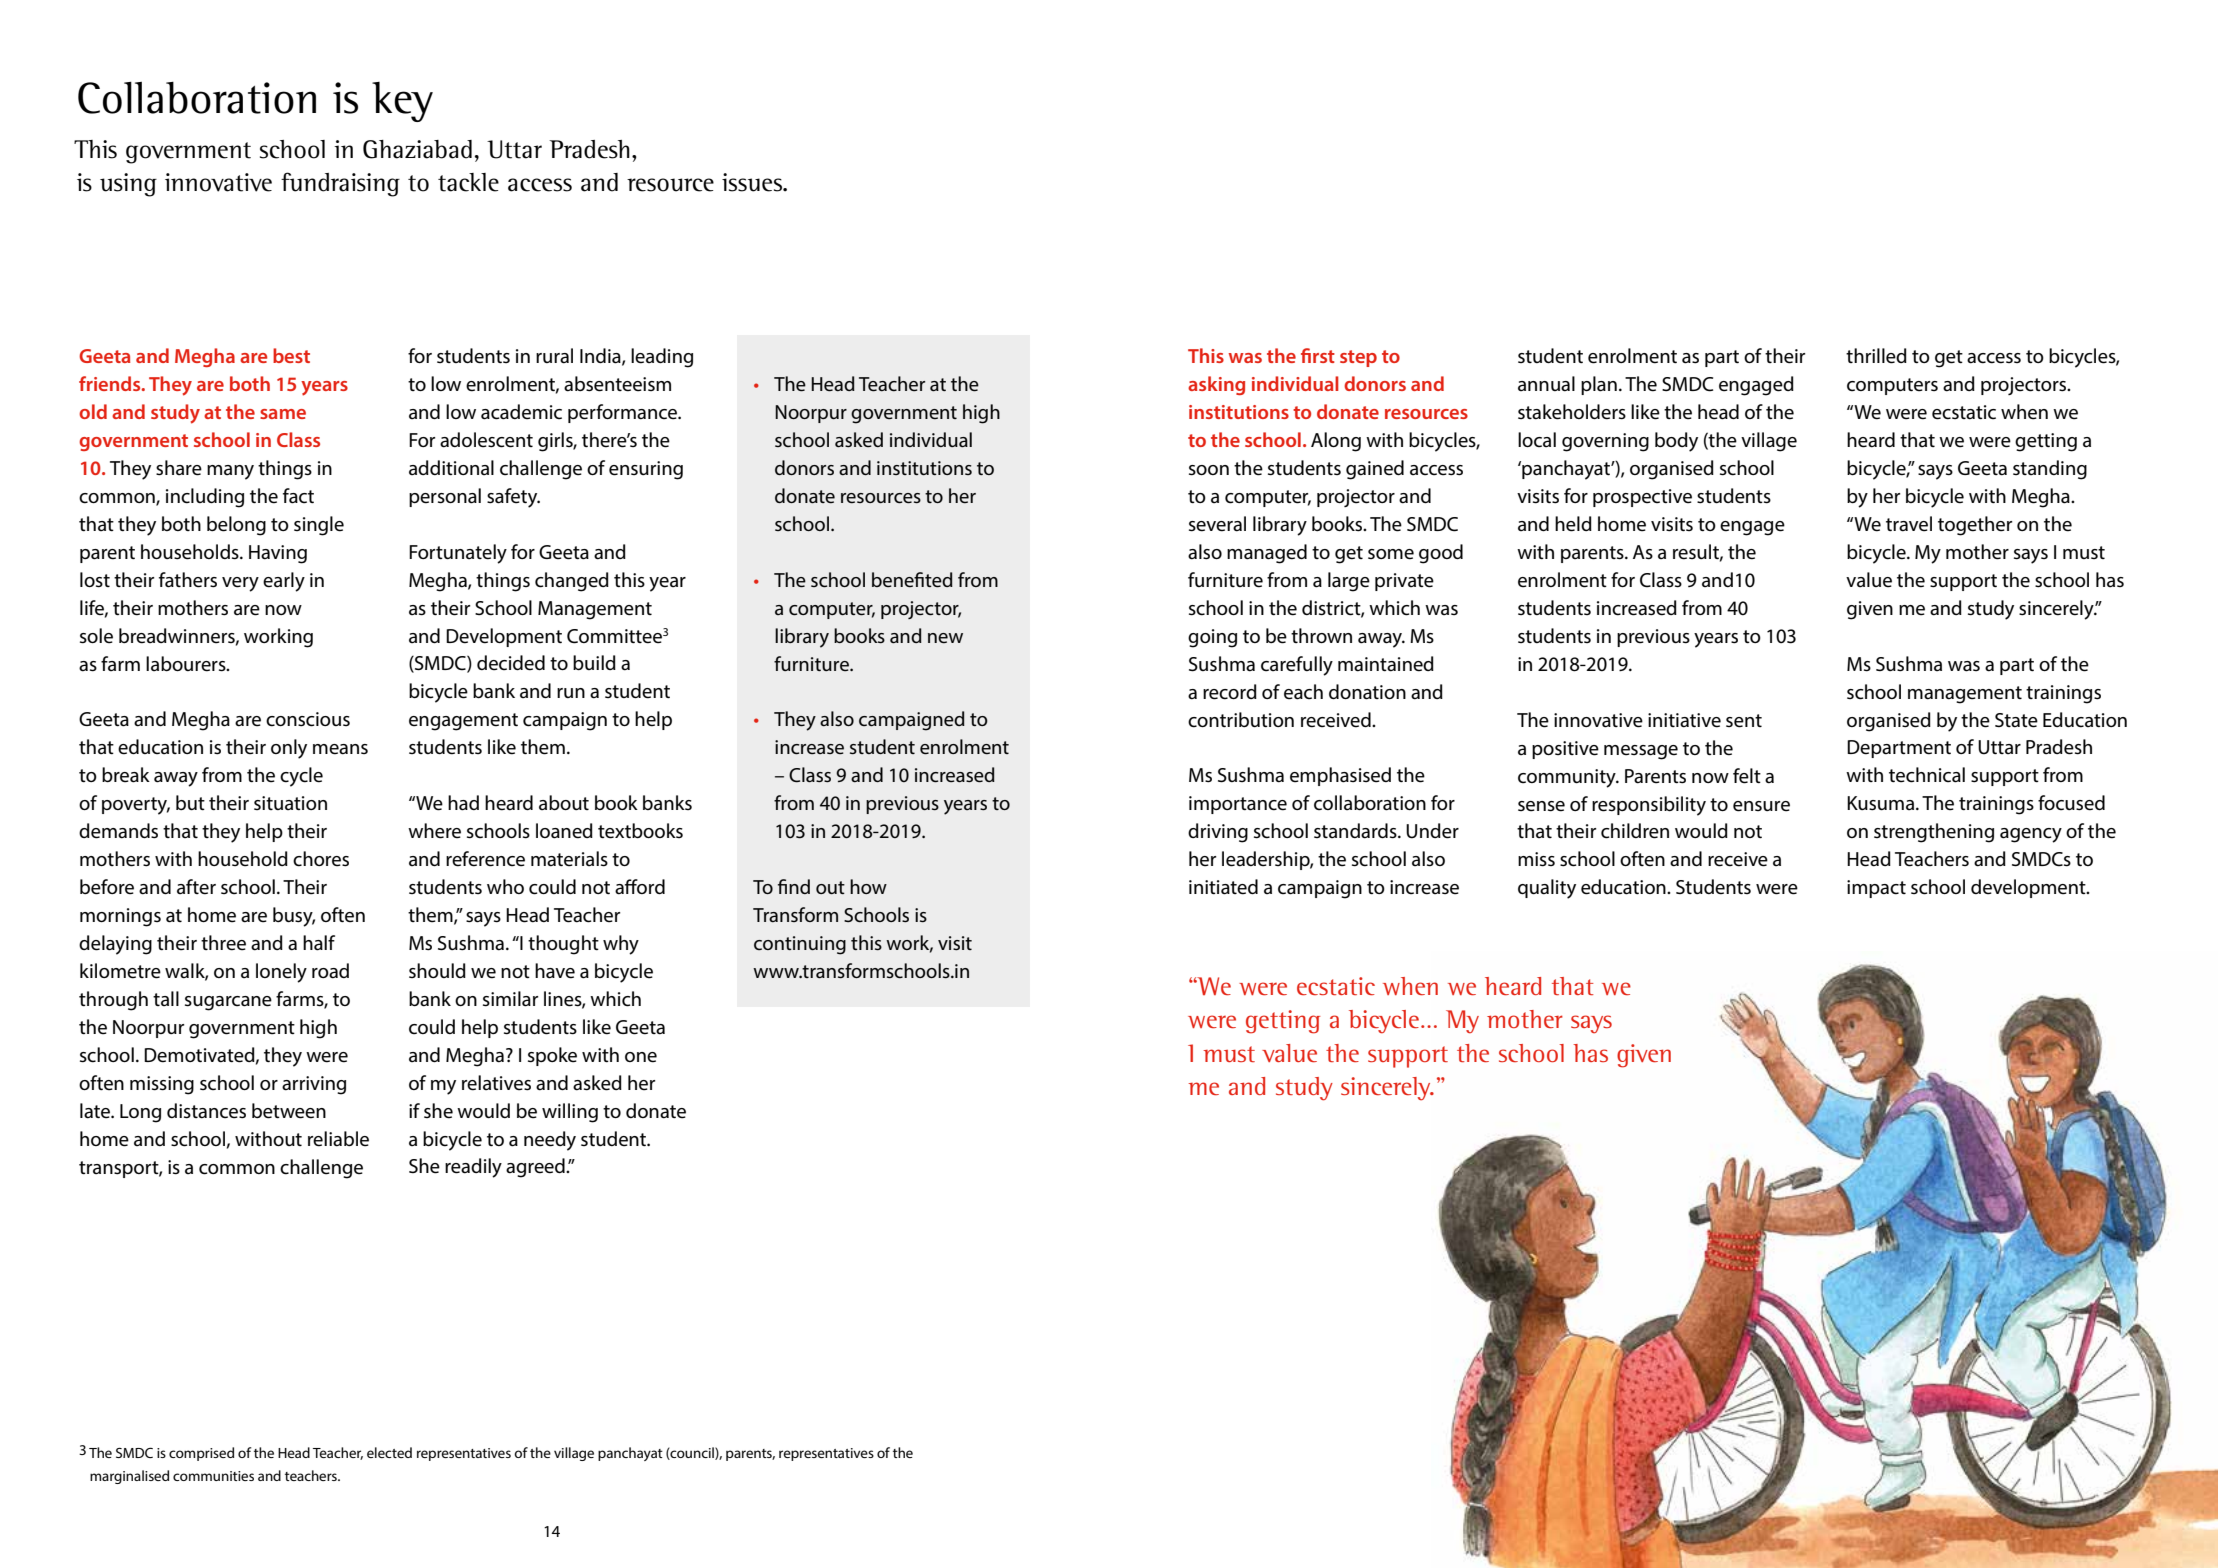 The height and width of the document is (1568, 2218). Describe the element at coordinates (290, 803) in the document. I see `situation` at that location.
